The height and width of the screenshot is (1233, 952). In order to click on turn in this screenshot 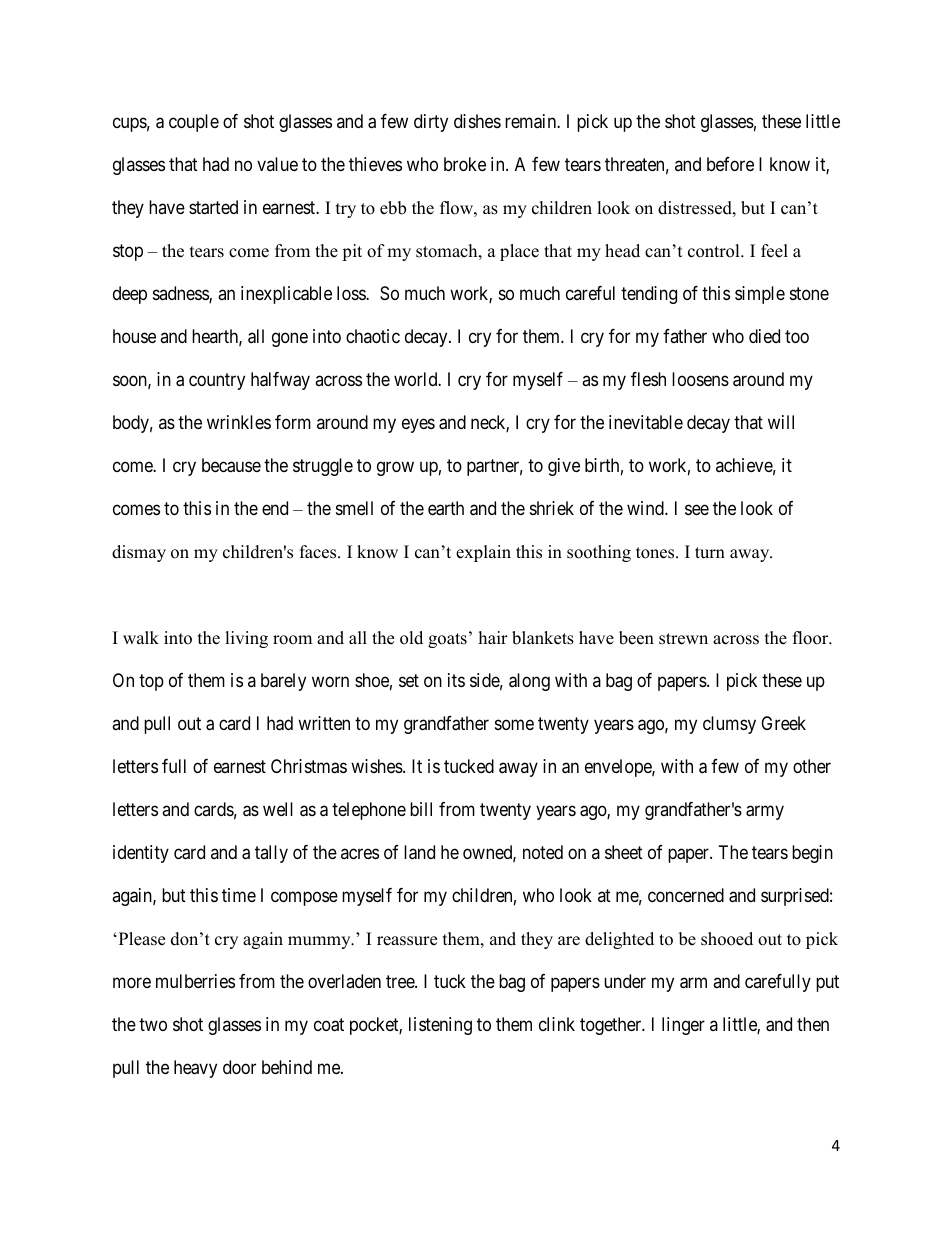, I will do `click(710, 553)`.
